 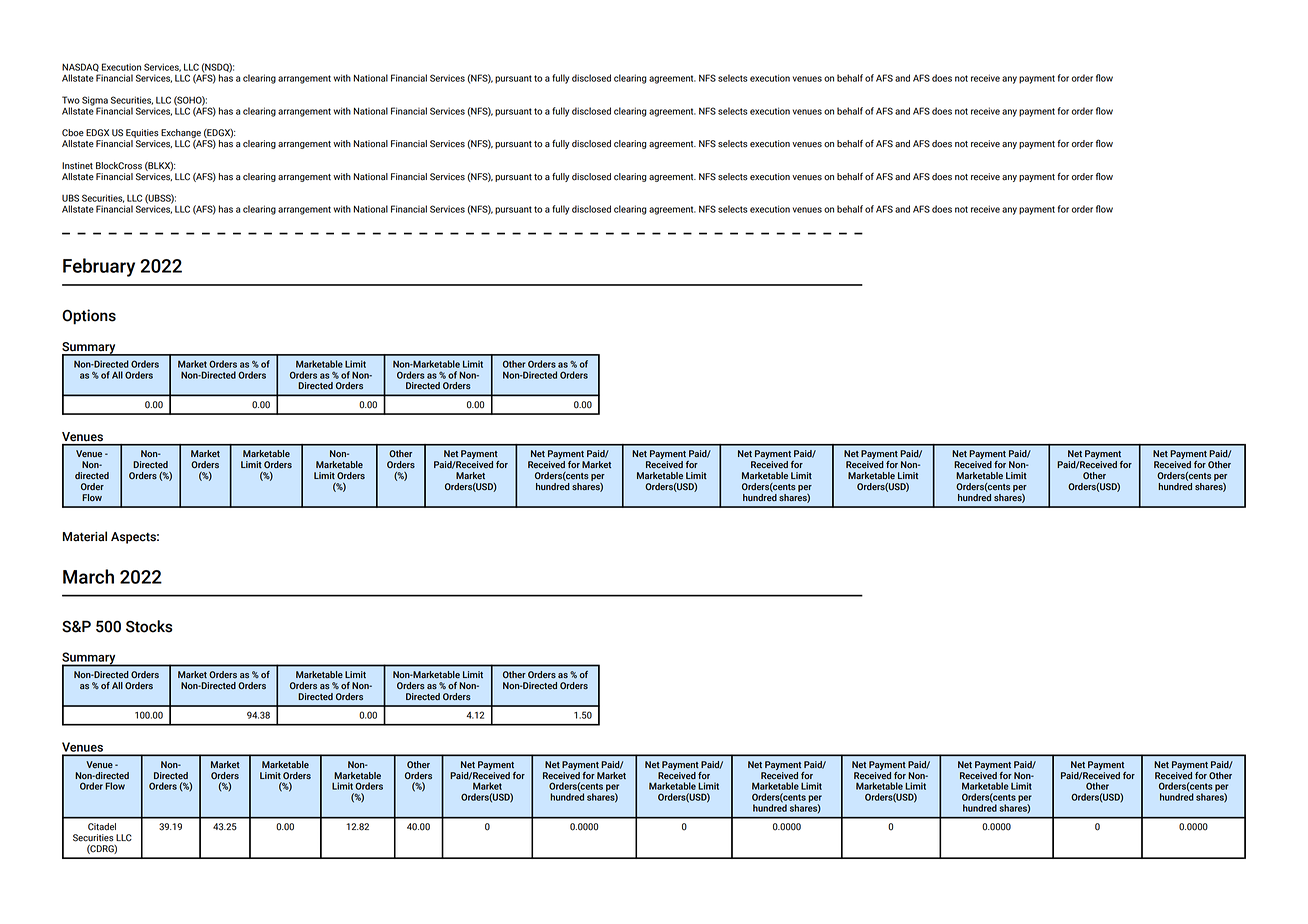 What do you see at coordinates (73, 133) in the image?
I see `Cboe` at bounding box center [73, 133].
